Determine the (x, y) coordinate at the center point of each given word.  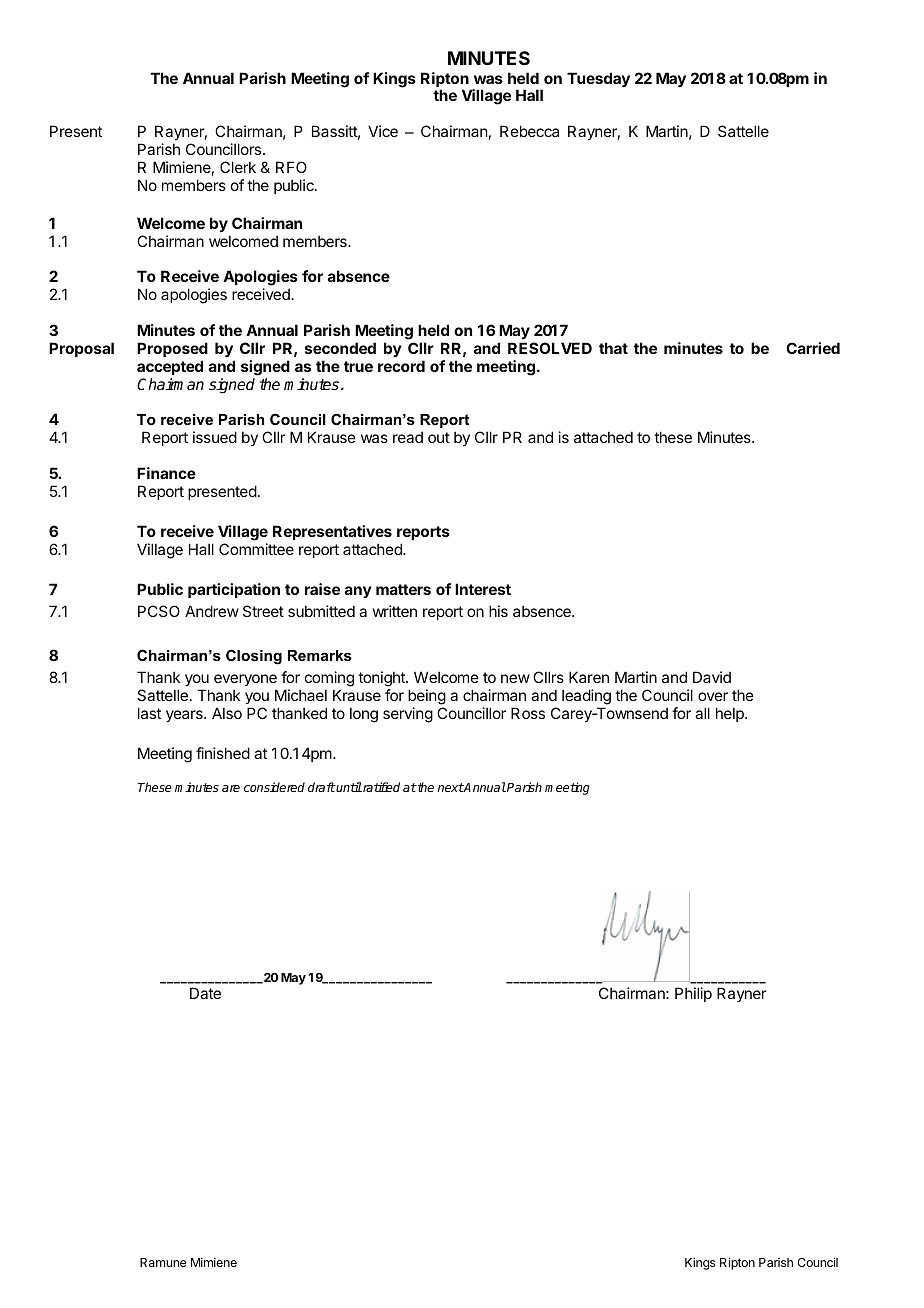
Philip (693, 994)
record (401, 366)
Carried (813, 348)
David (712, 677)
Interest (483, 589)
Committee (256, 549)
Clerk (238, 167)
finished (223, 753)
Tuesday (598, 80)
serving (408, 715)
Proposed (172, 349)
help (731, 714)
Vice (383, 131)
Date (205, 993)
